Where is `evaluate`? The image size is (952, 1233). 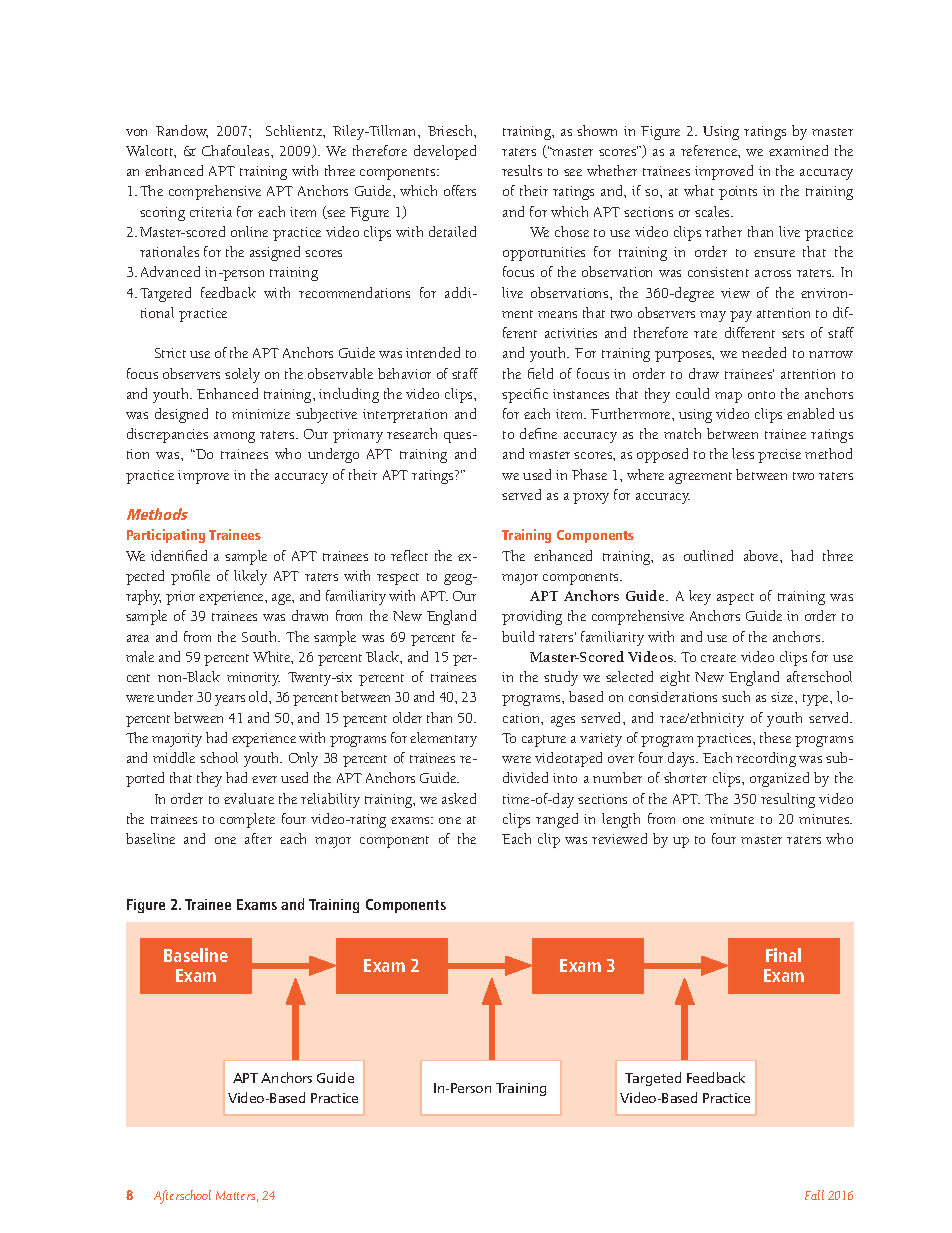
evaluate is located at coordinates (249, 798).
